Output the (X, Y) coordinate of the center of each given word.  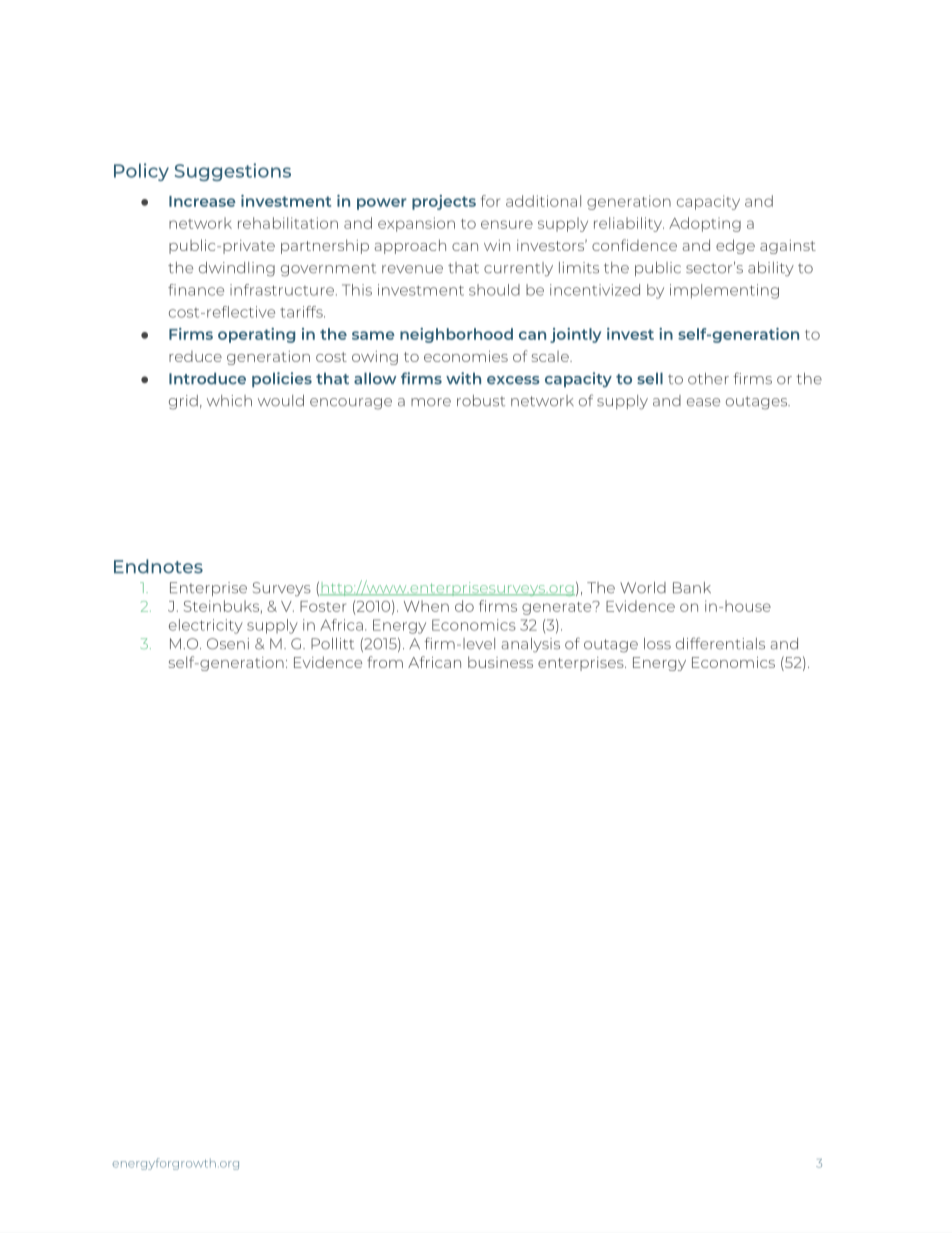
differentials (720, 643)
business (500, 662)
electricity (206, 626)
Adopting (705, 224)
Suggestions (233, 172)
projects (444, 202)
